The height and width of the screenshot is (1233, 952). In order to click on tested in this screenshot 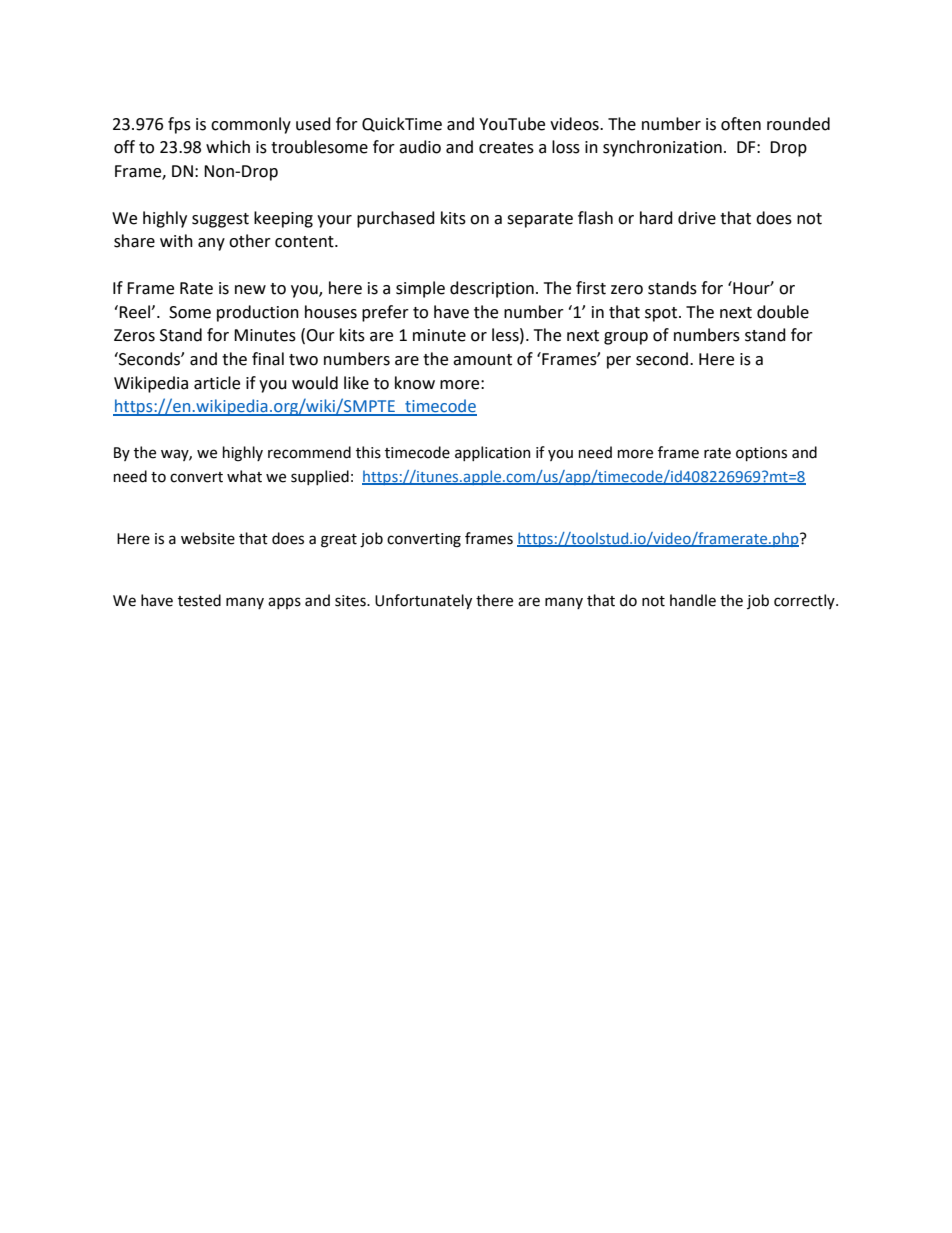, I will do `click(199, 600)`.
